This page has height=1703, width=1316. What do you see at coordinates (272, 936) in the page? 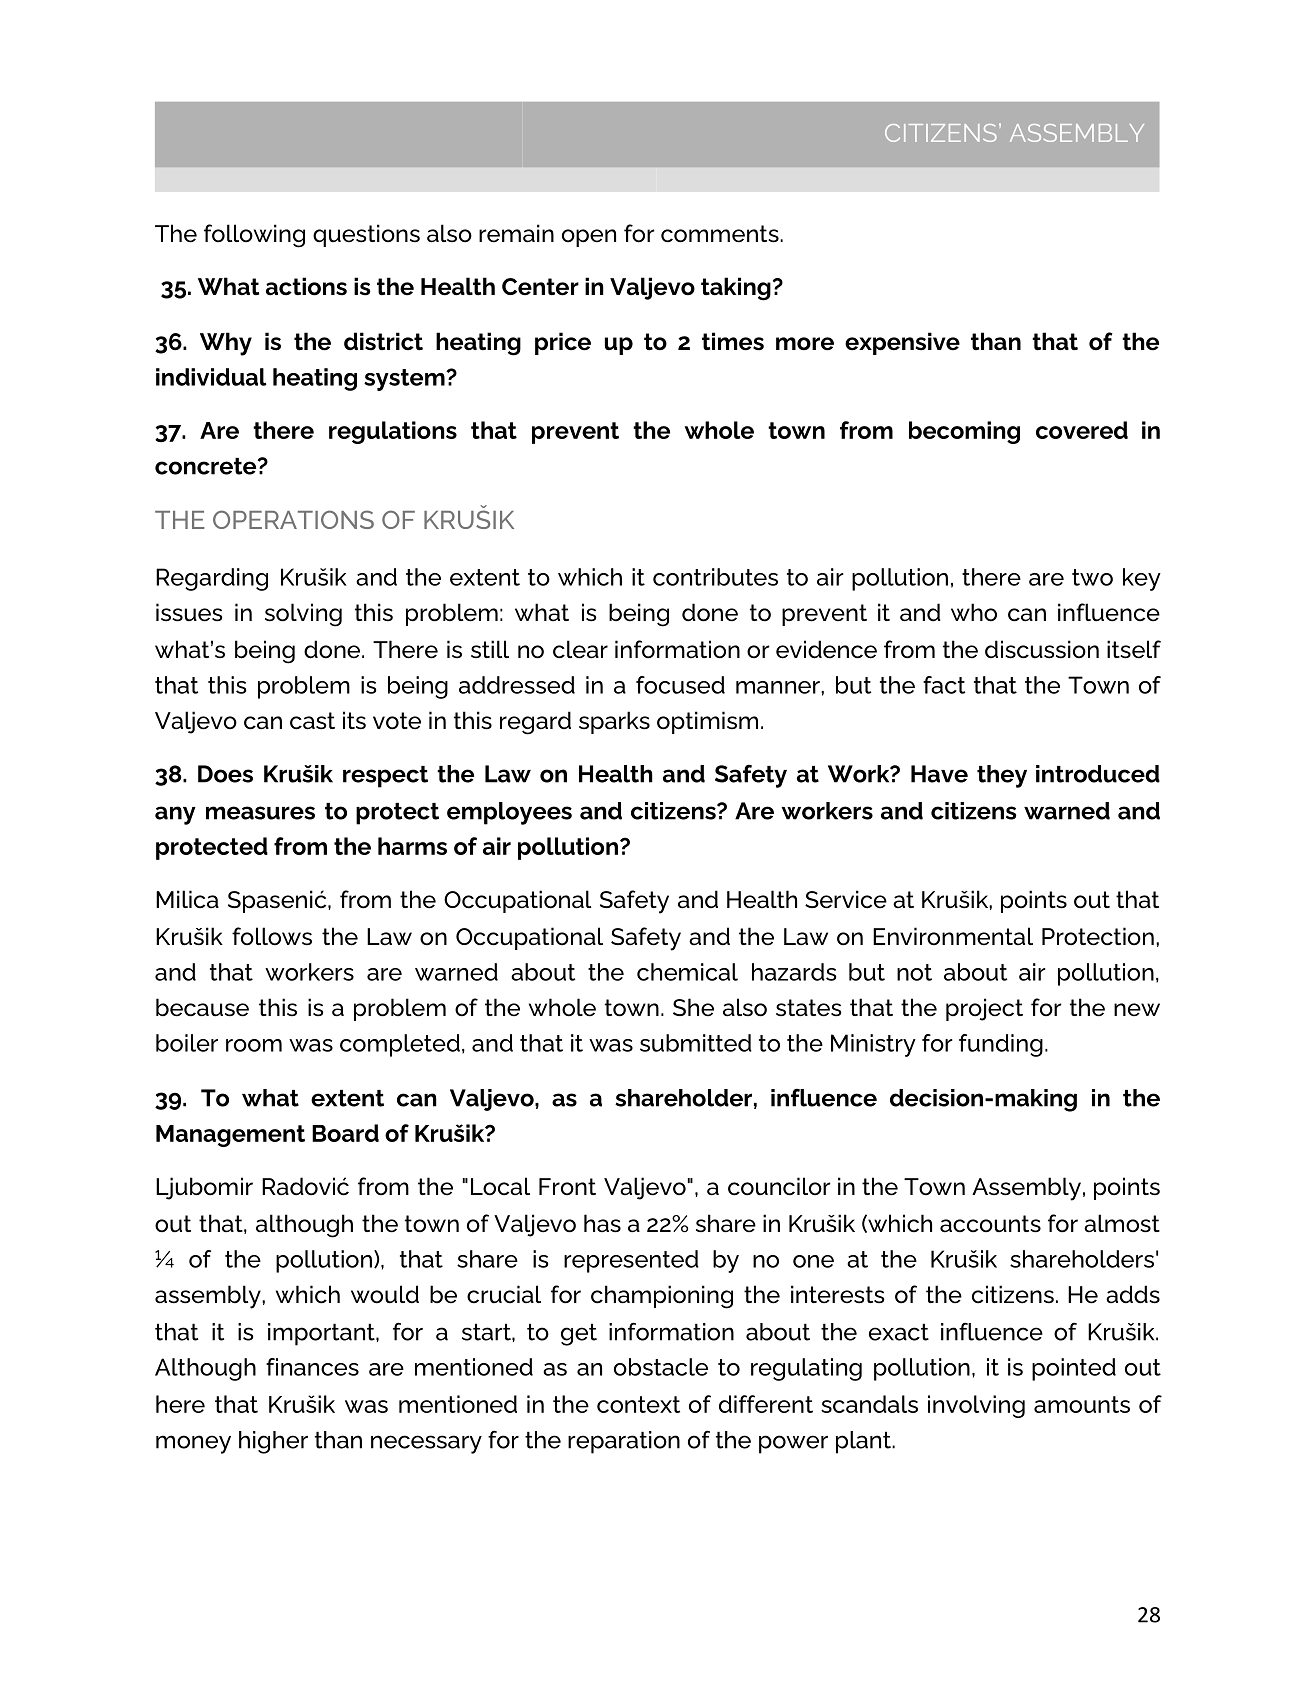
I see `follows` at bounding box center [272, 936].
